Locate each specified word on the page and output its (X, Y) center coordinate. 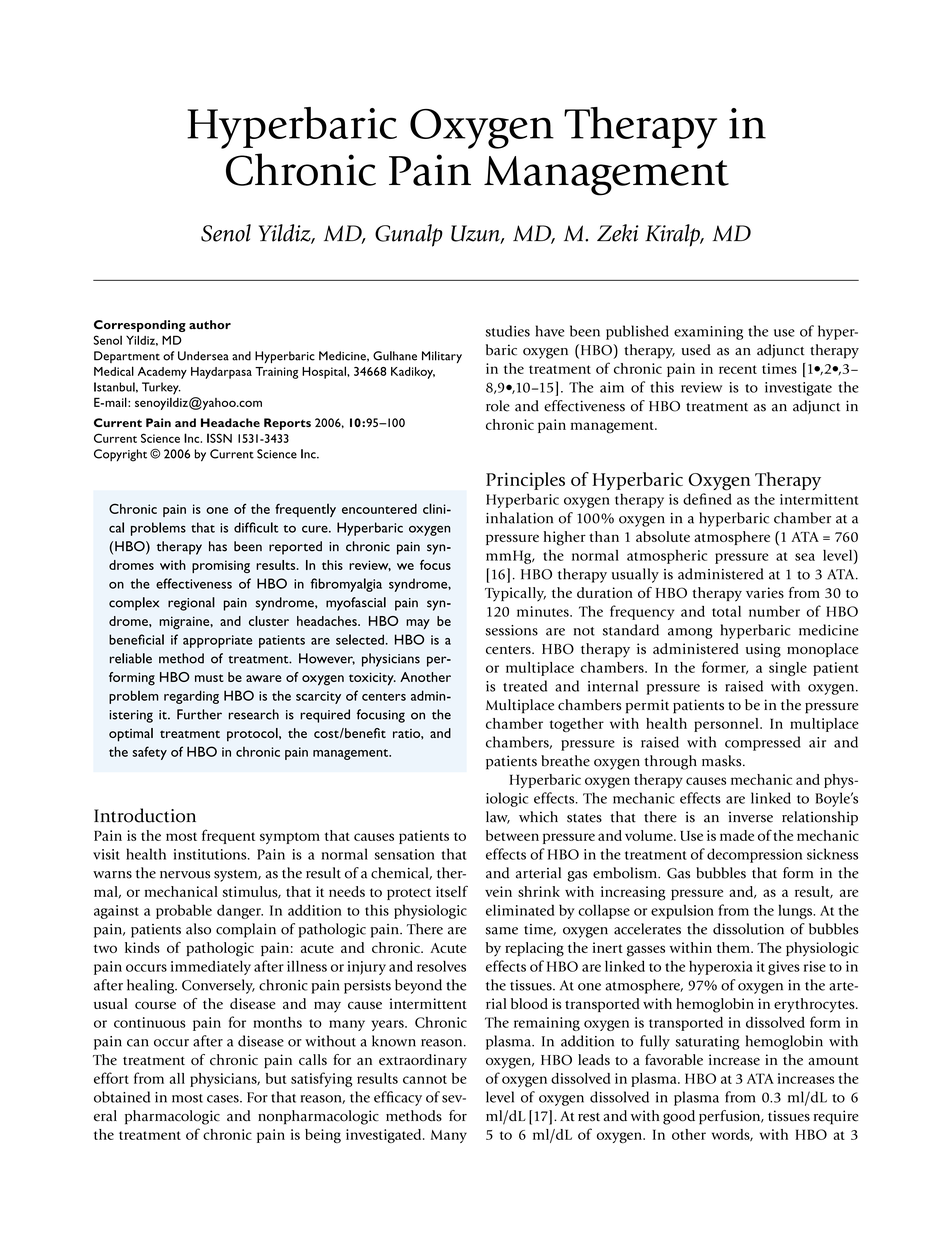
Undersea (203, 356)
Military (442, 357)
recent (738, 369)
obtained (122, 1097)
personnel (727, 725)
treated (525, 686)
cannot (425, 1079)
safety (149, 753)
